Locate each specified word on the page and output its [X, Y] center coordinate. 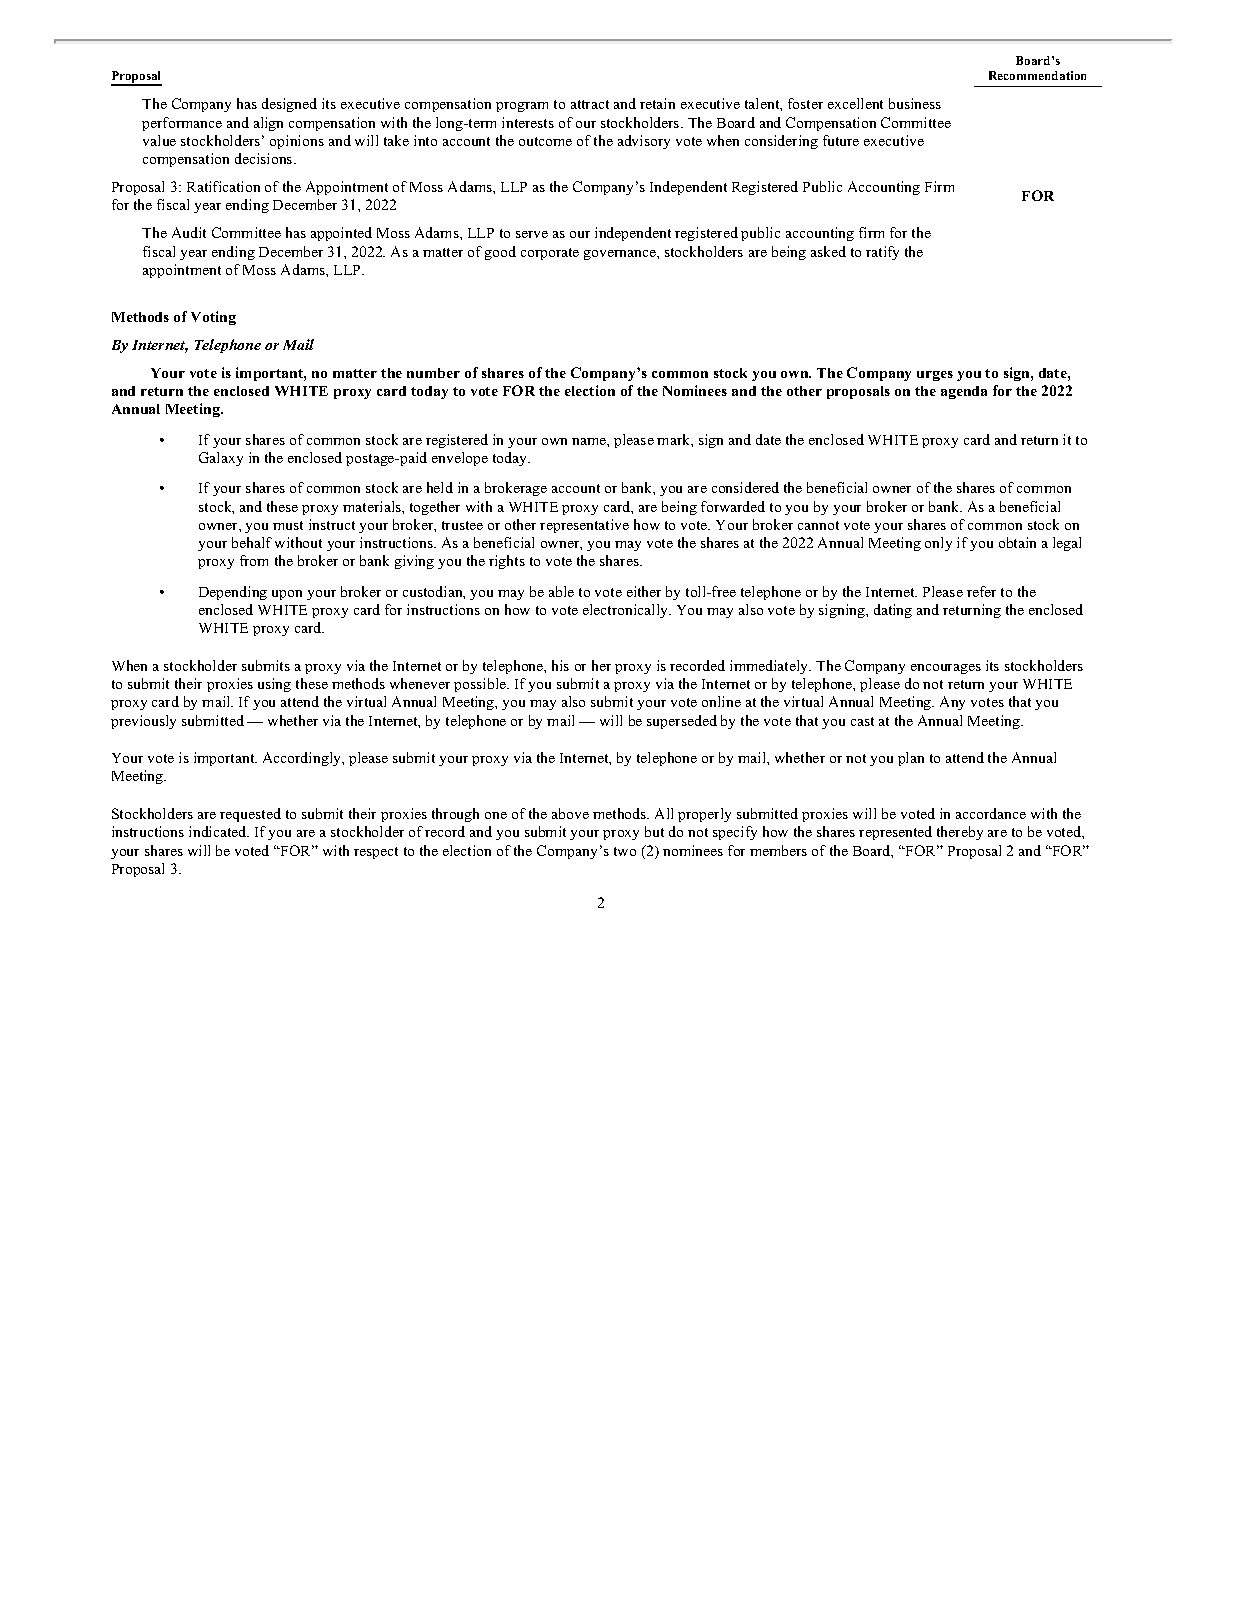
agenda [964, 392]
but [654, 831]
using [274, 685]
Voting [213, 318]
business [915, 103]
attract [590, 104]
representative [584, 526]
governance [621, 255]
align [268, 124]
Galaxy [221, 459]
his [560, 665]
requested [250, 815]
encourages [946, 669]
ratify [882, 253]
